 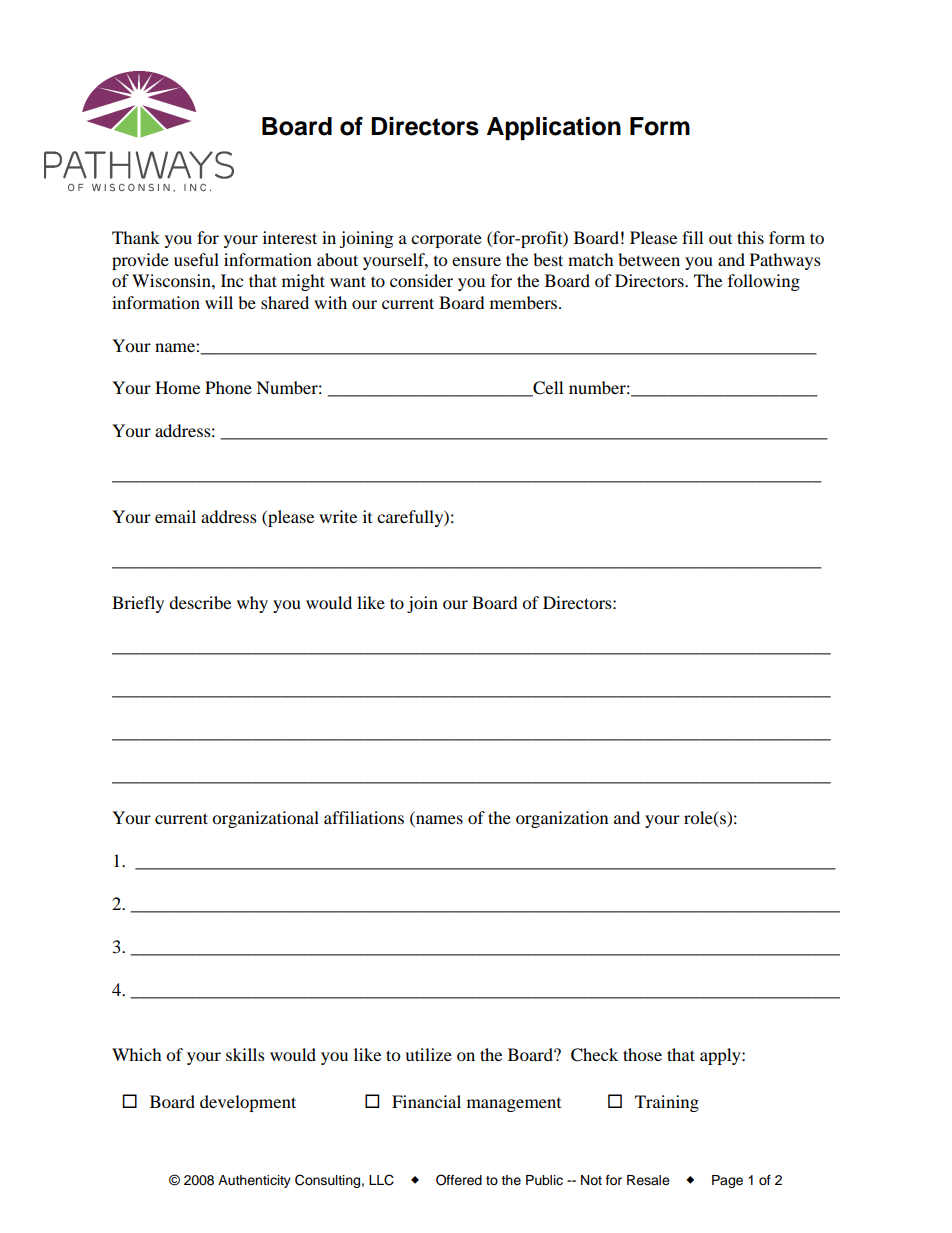 What do you see at coordinates (338, 516) in the screenshot?
I see `write` at bounding box center [338, 516].
